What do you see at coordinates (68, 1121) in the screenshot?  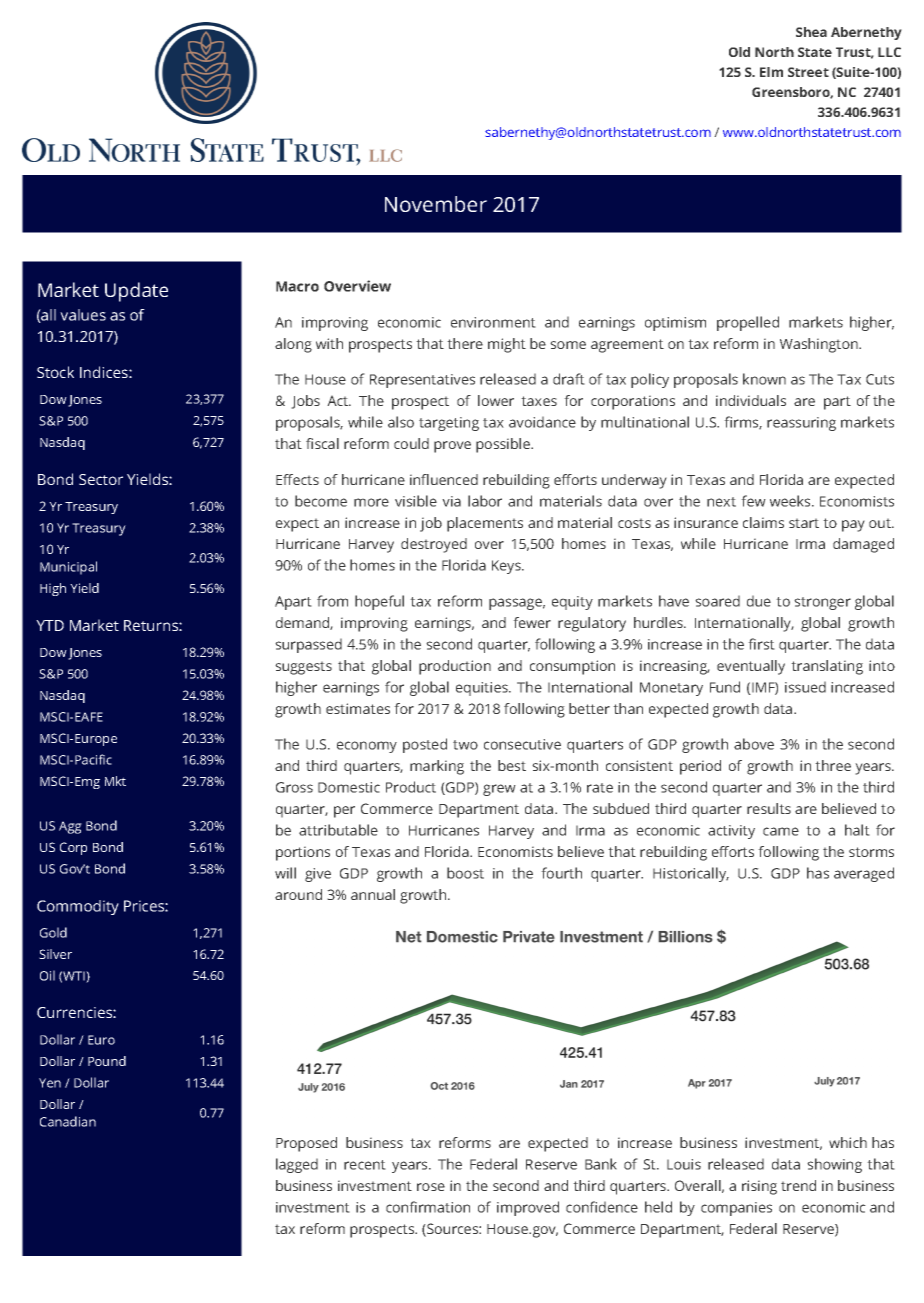 I see `Canadian` at bounding box center [68, 1121].
